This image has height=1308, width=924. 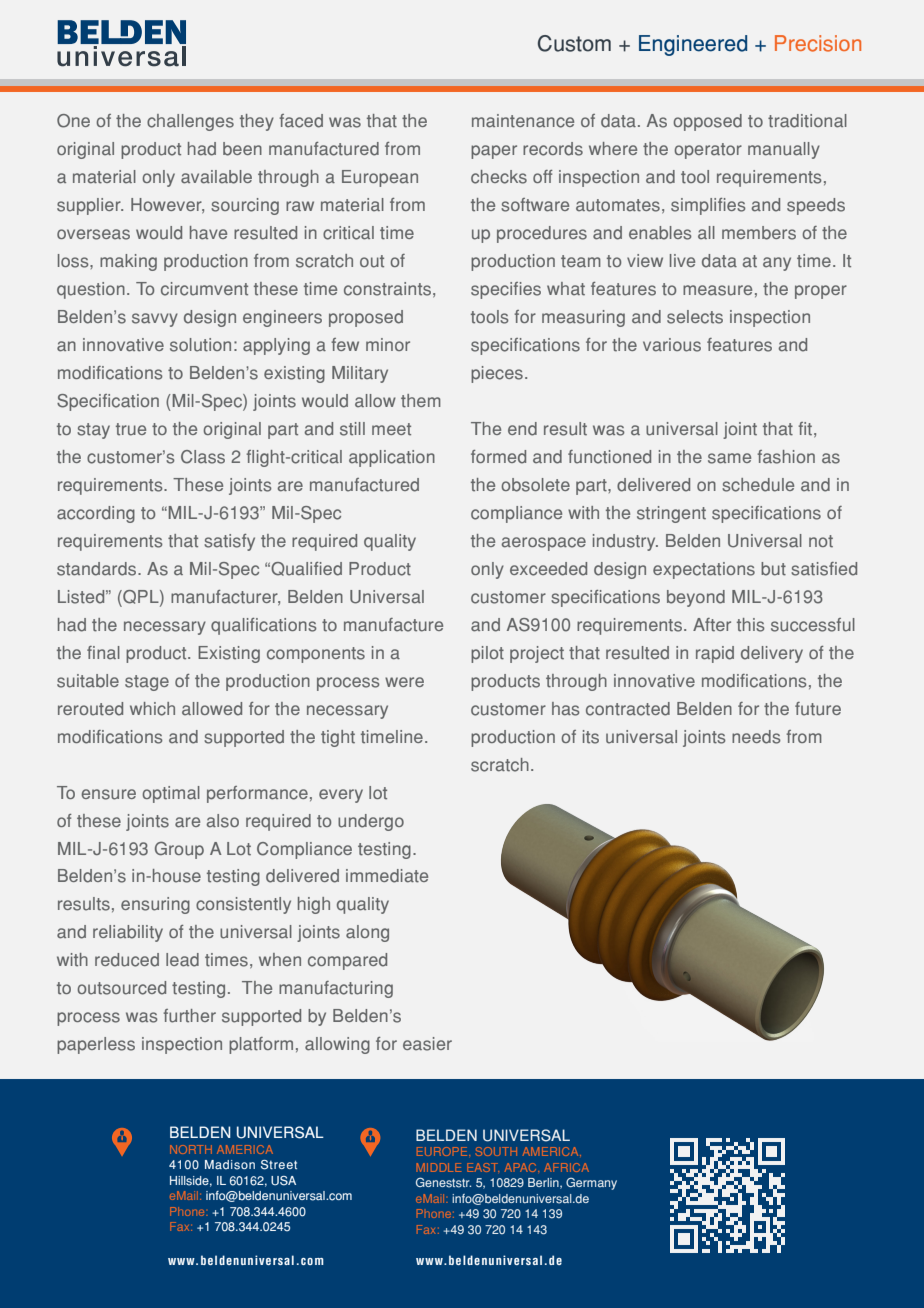 I want to click on MIDDLE, so click(x=439, y=1167).
